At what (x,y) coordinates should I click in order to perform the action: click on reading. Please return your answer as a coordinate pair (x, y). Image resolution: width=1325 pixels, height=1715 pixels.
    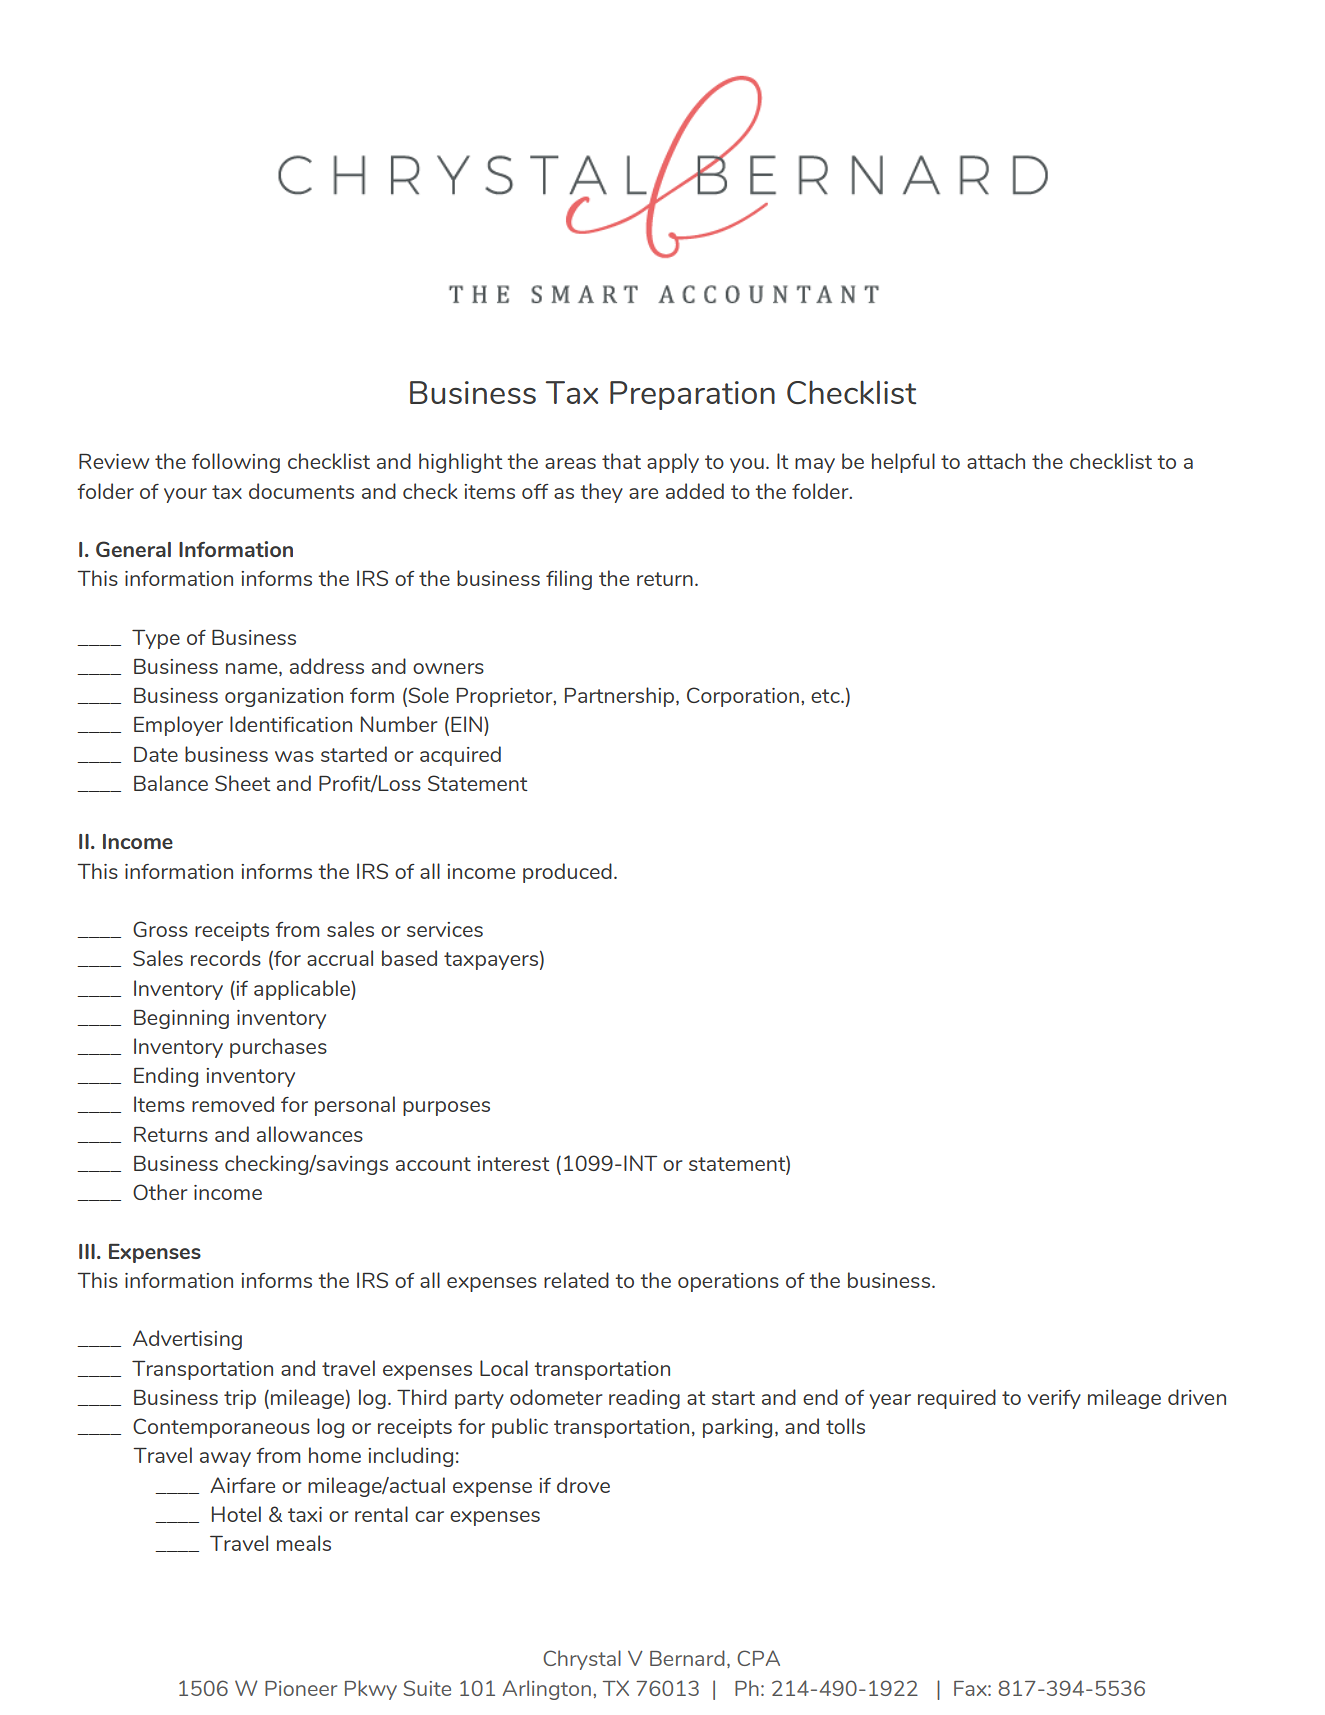
    Looking at the image, I should click on (644, 1399).
